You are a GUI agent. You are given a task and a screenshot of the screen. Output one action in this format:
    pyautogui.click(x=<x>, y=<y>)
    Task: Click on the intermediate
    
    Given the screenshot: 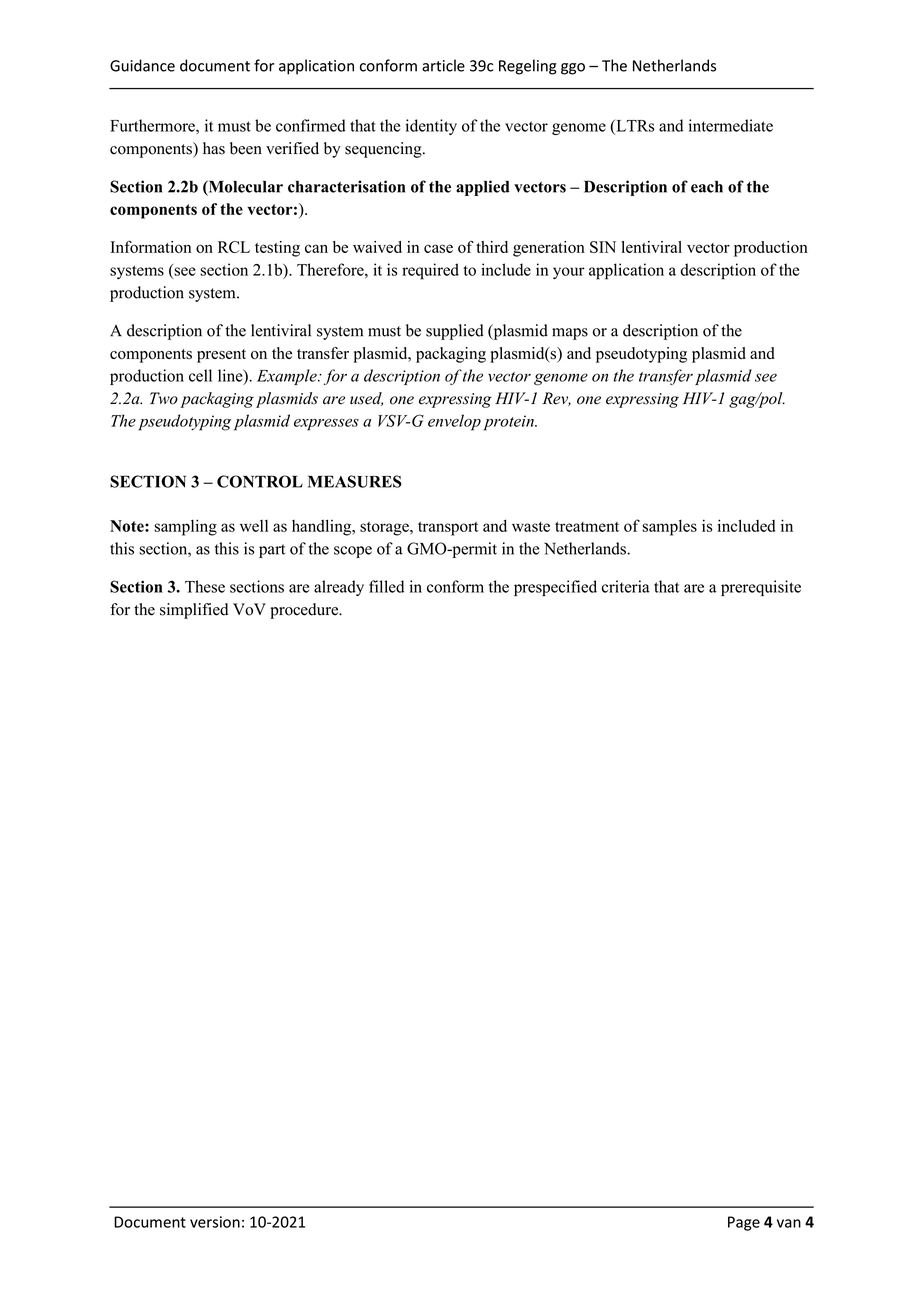 What is the action you would take?
    pyautogui.click(x=731, y=125)
